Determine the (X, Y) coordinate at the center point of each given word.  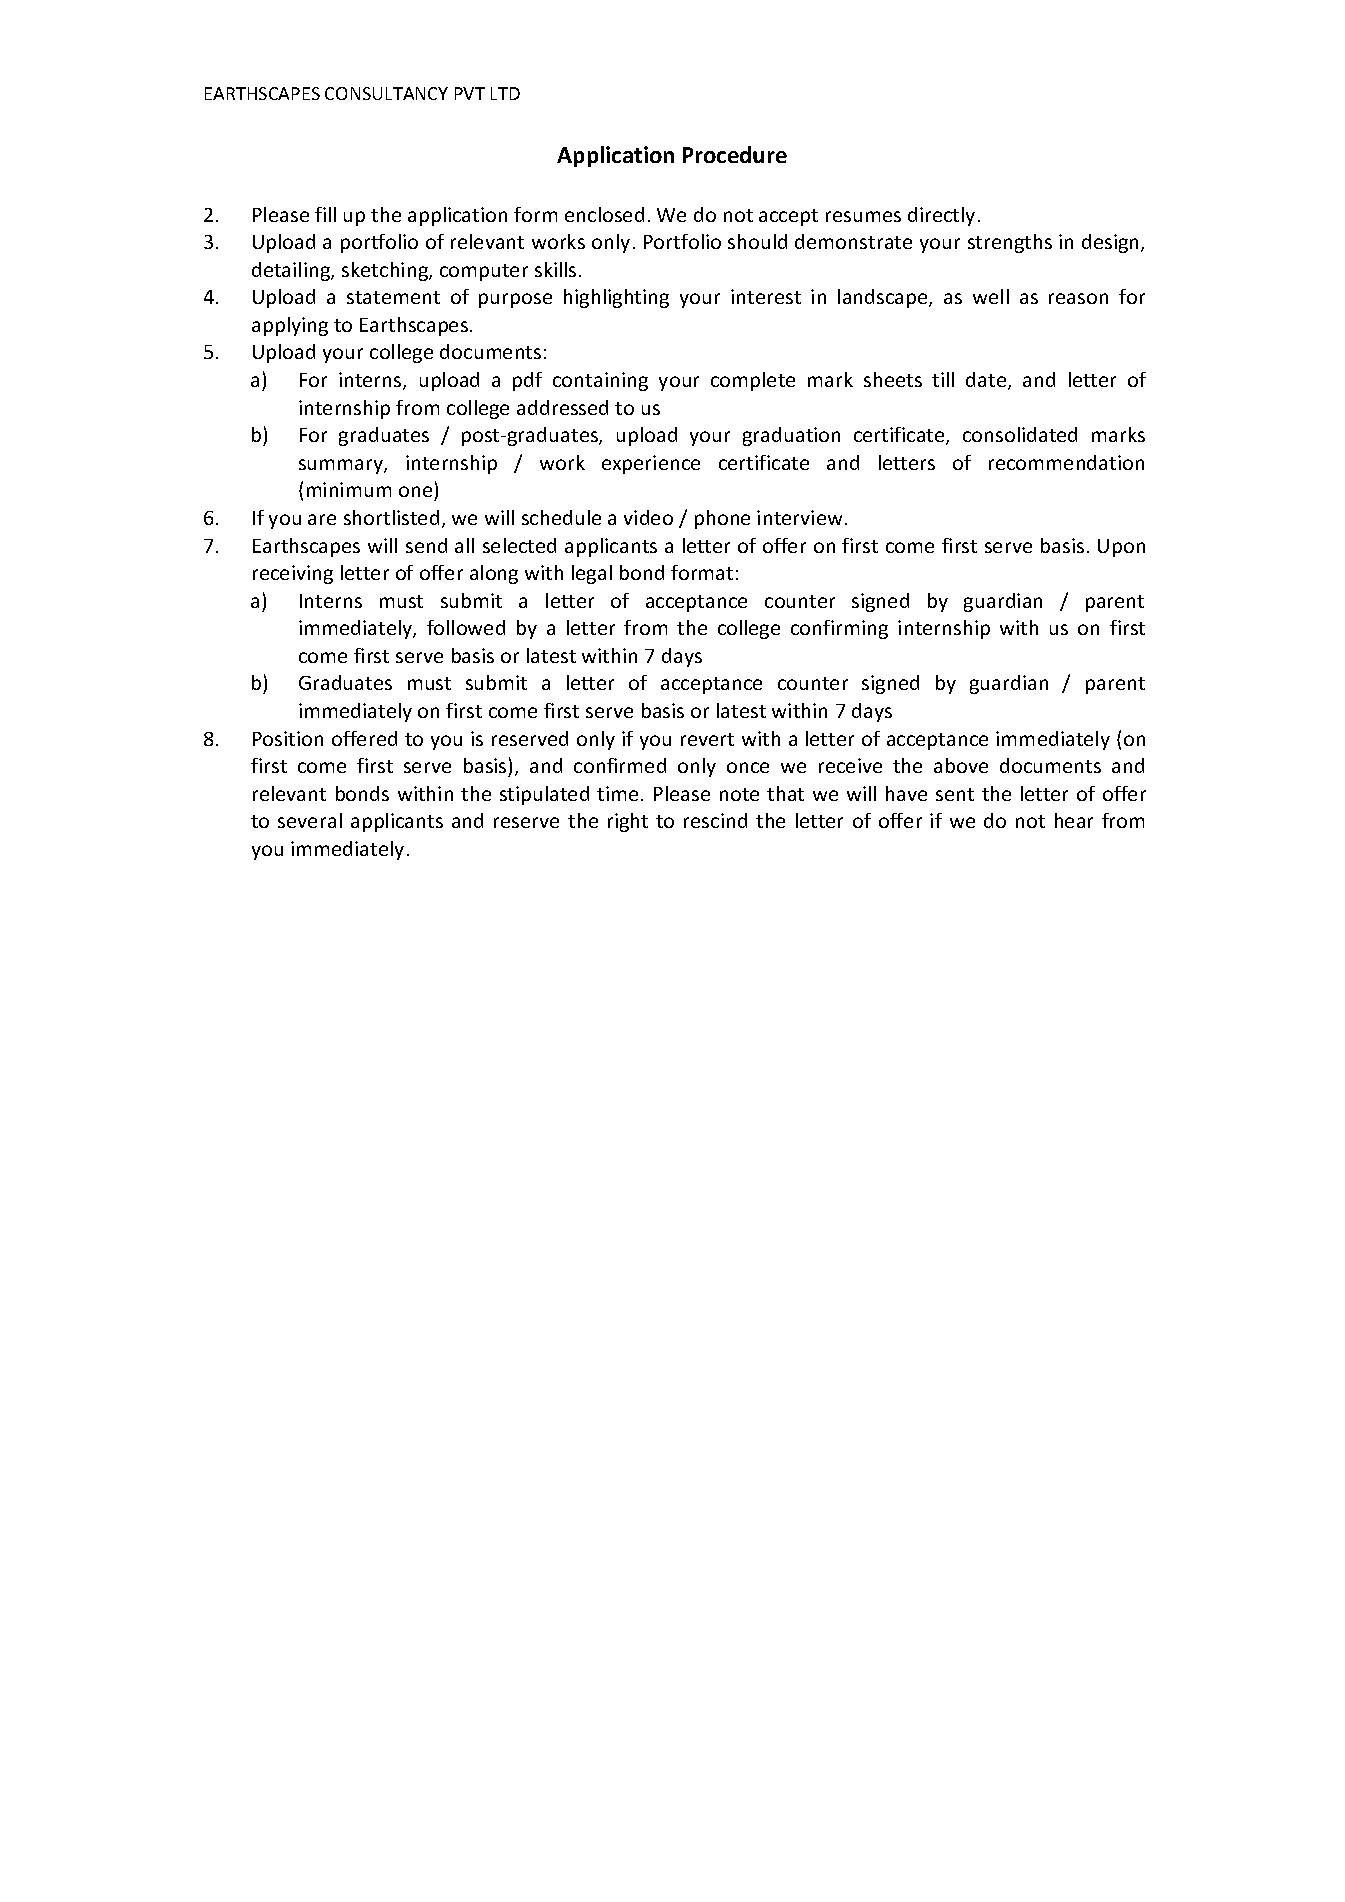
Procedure (735, 154)
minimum (349, 489)
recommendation (1066, 462)
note (739, 794)
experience (651, 464)
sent (955, 794)
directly (941, 216)
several (310, 820)
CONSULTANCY (386, 93)
